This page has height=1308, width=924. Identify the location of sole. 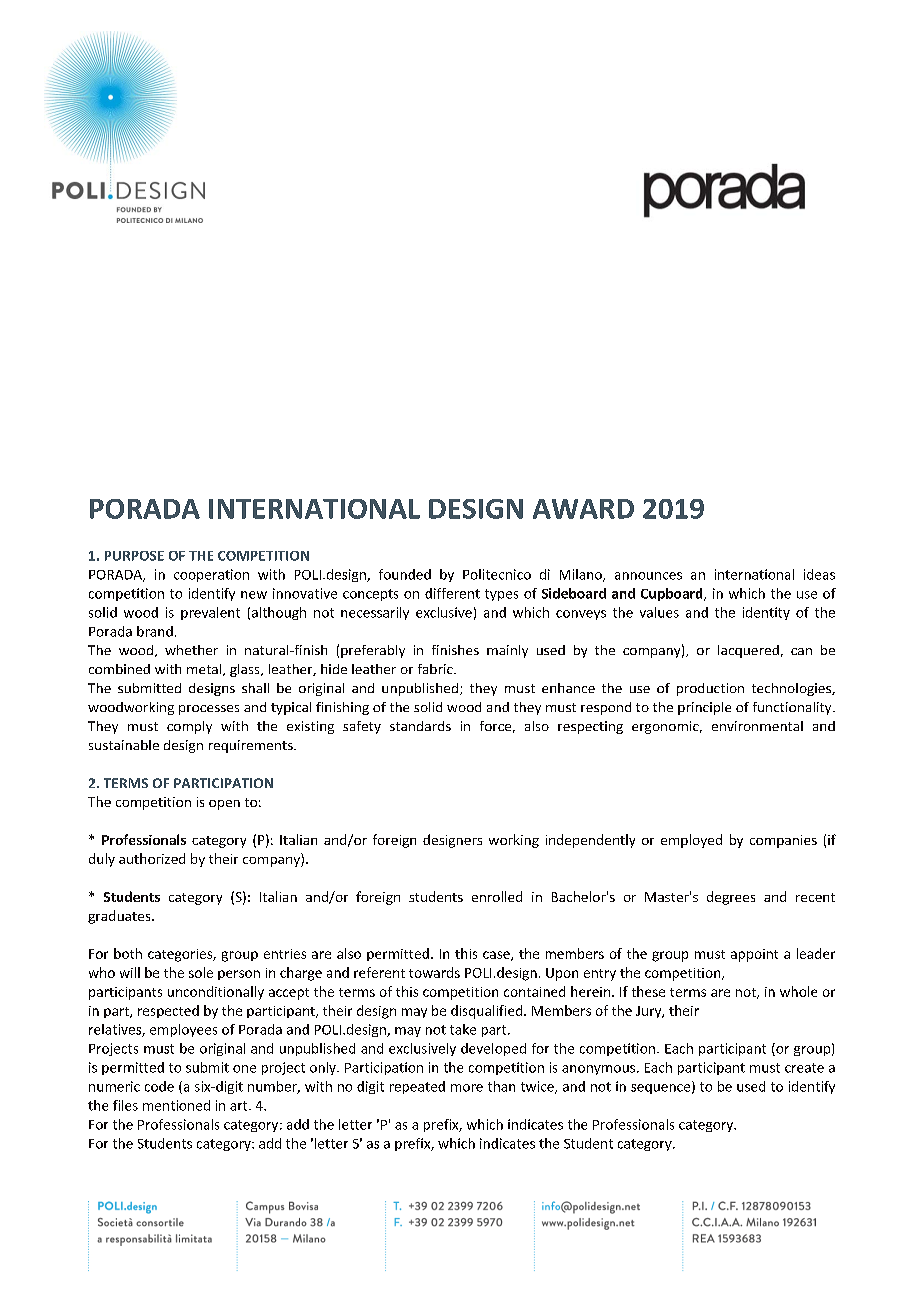
(201, 972).
